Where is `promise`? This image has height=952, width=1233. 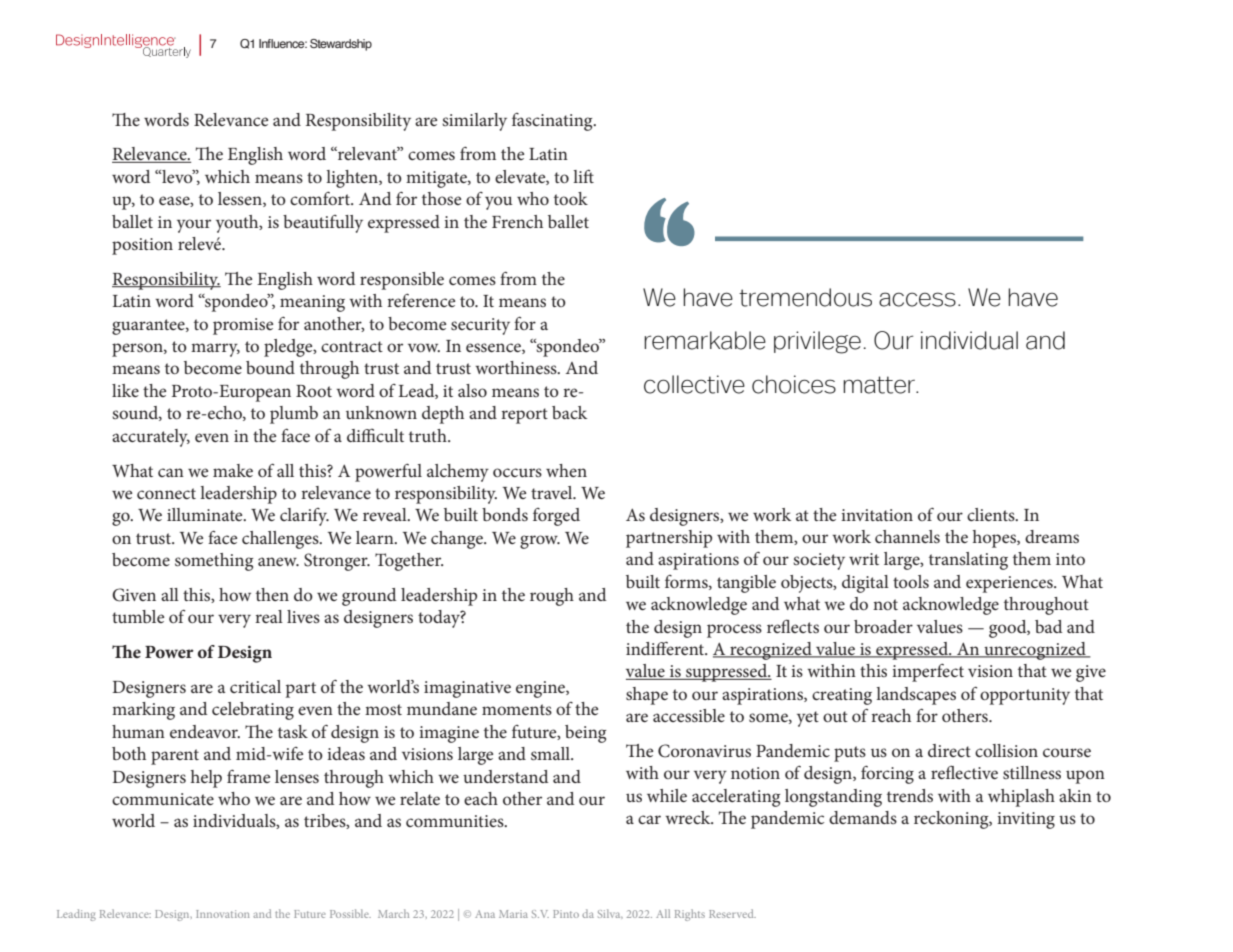
promise is located at coordinates (243, 326).
